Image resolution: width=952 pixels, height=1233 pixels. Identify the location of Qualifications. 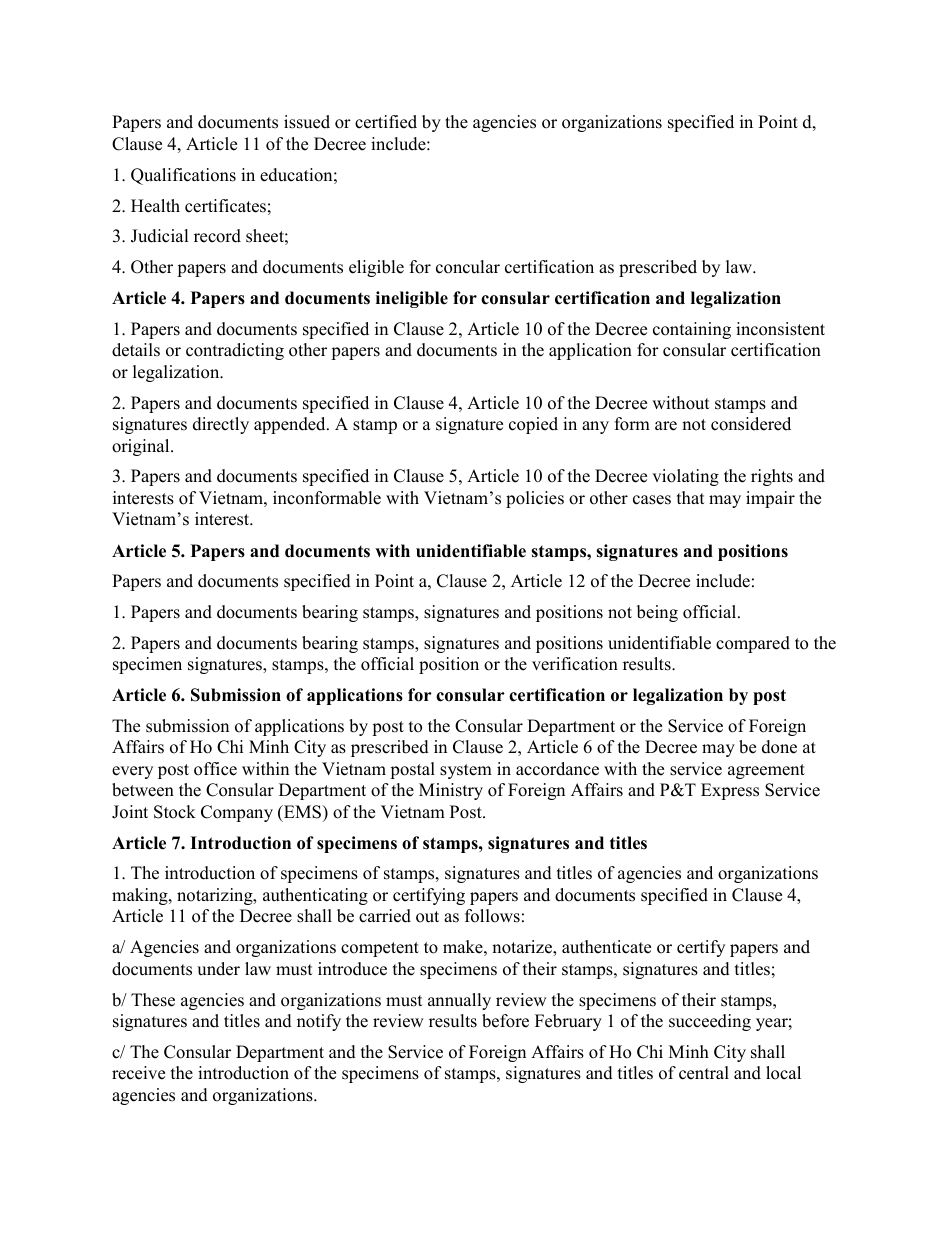
(183, 176).
